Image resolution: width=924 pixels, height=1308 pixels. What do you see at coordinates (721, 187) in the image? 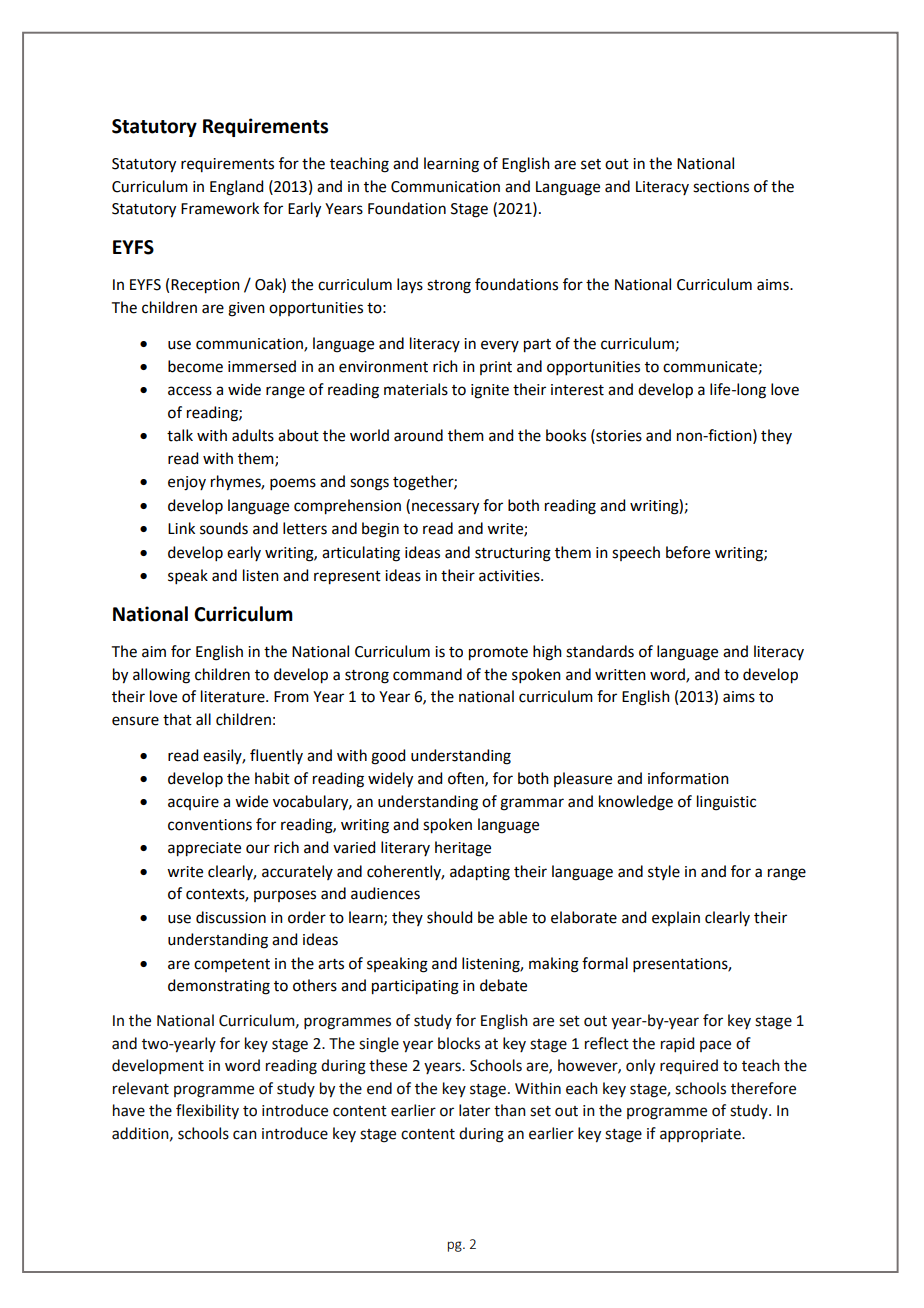
I see `sections` at bounding box center [721, 187].
